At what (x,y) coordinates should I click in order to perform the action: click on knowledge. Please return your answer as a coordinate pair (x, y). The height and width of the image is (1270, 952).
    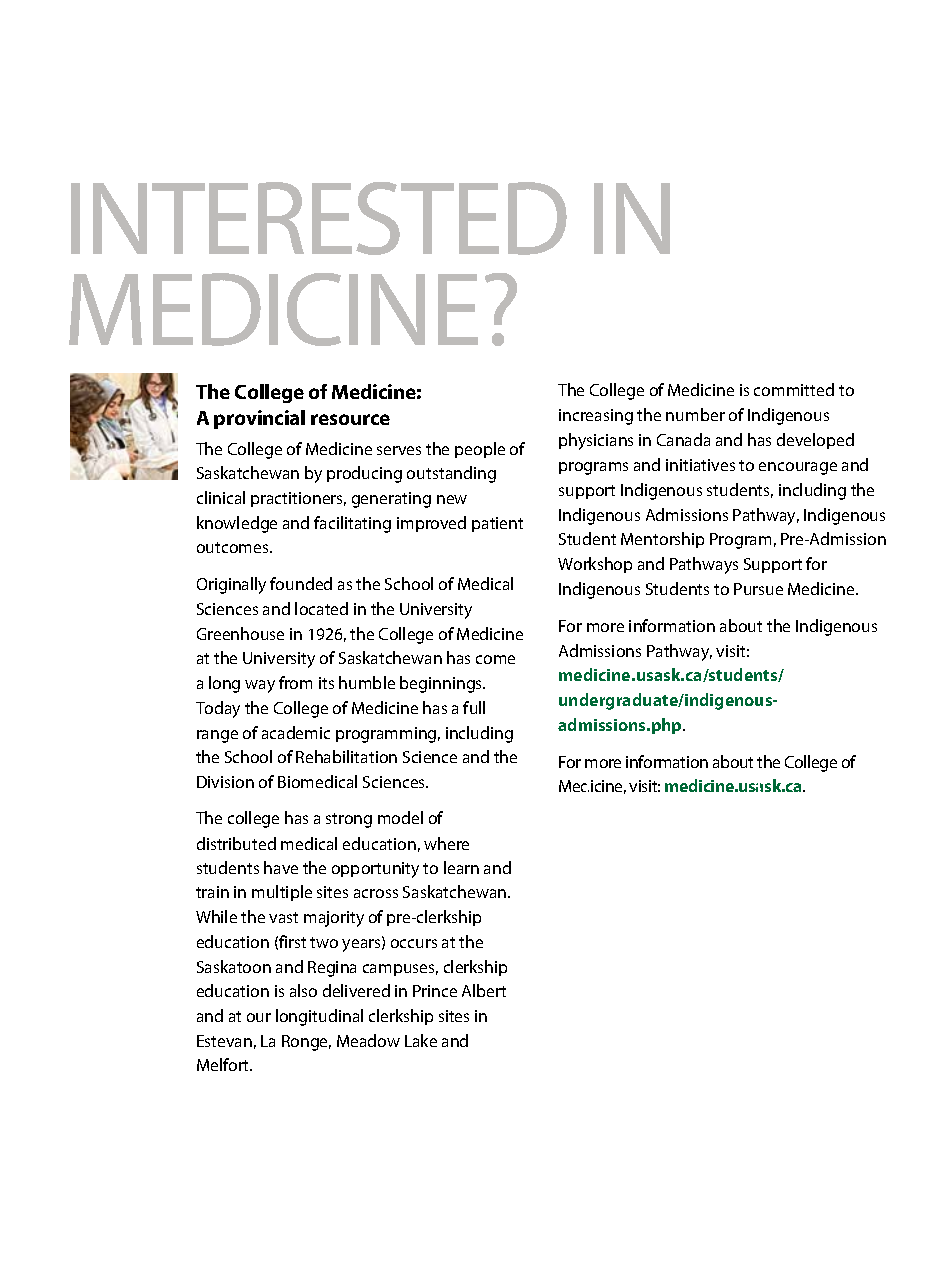
    Looking at the image, I should click on (237, 524).
